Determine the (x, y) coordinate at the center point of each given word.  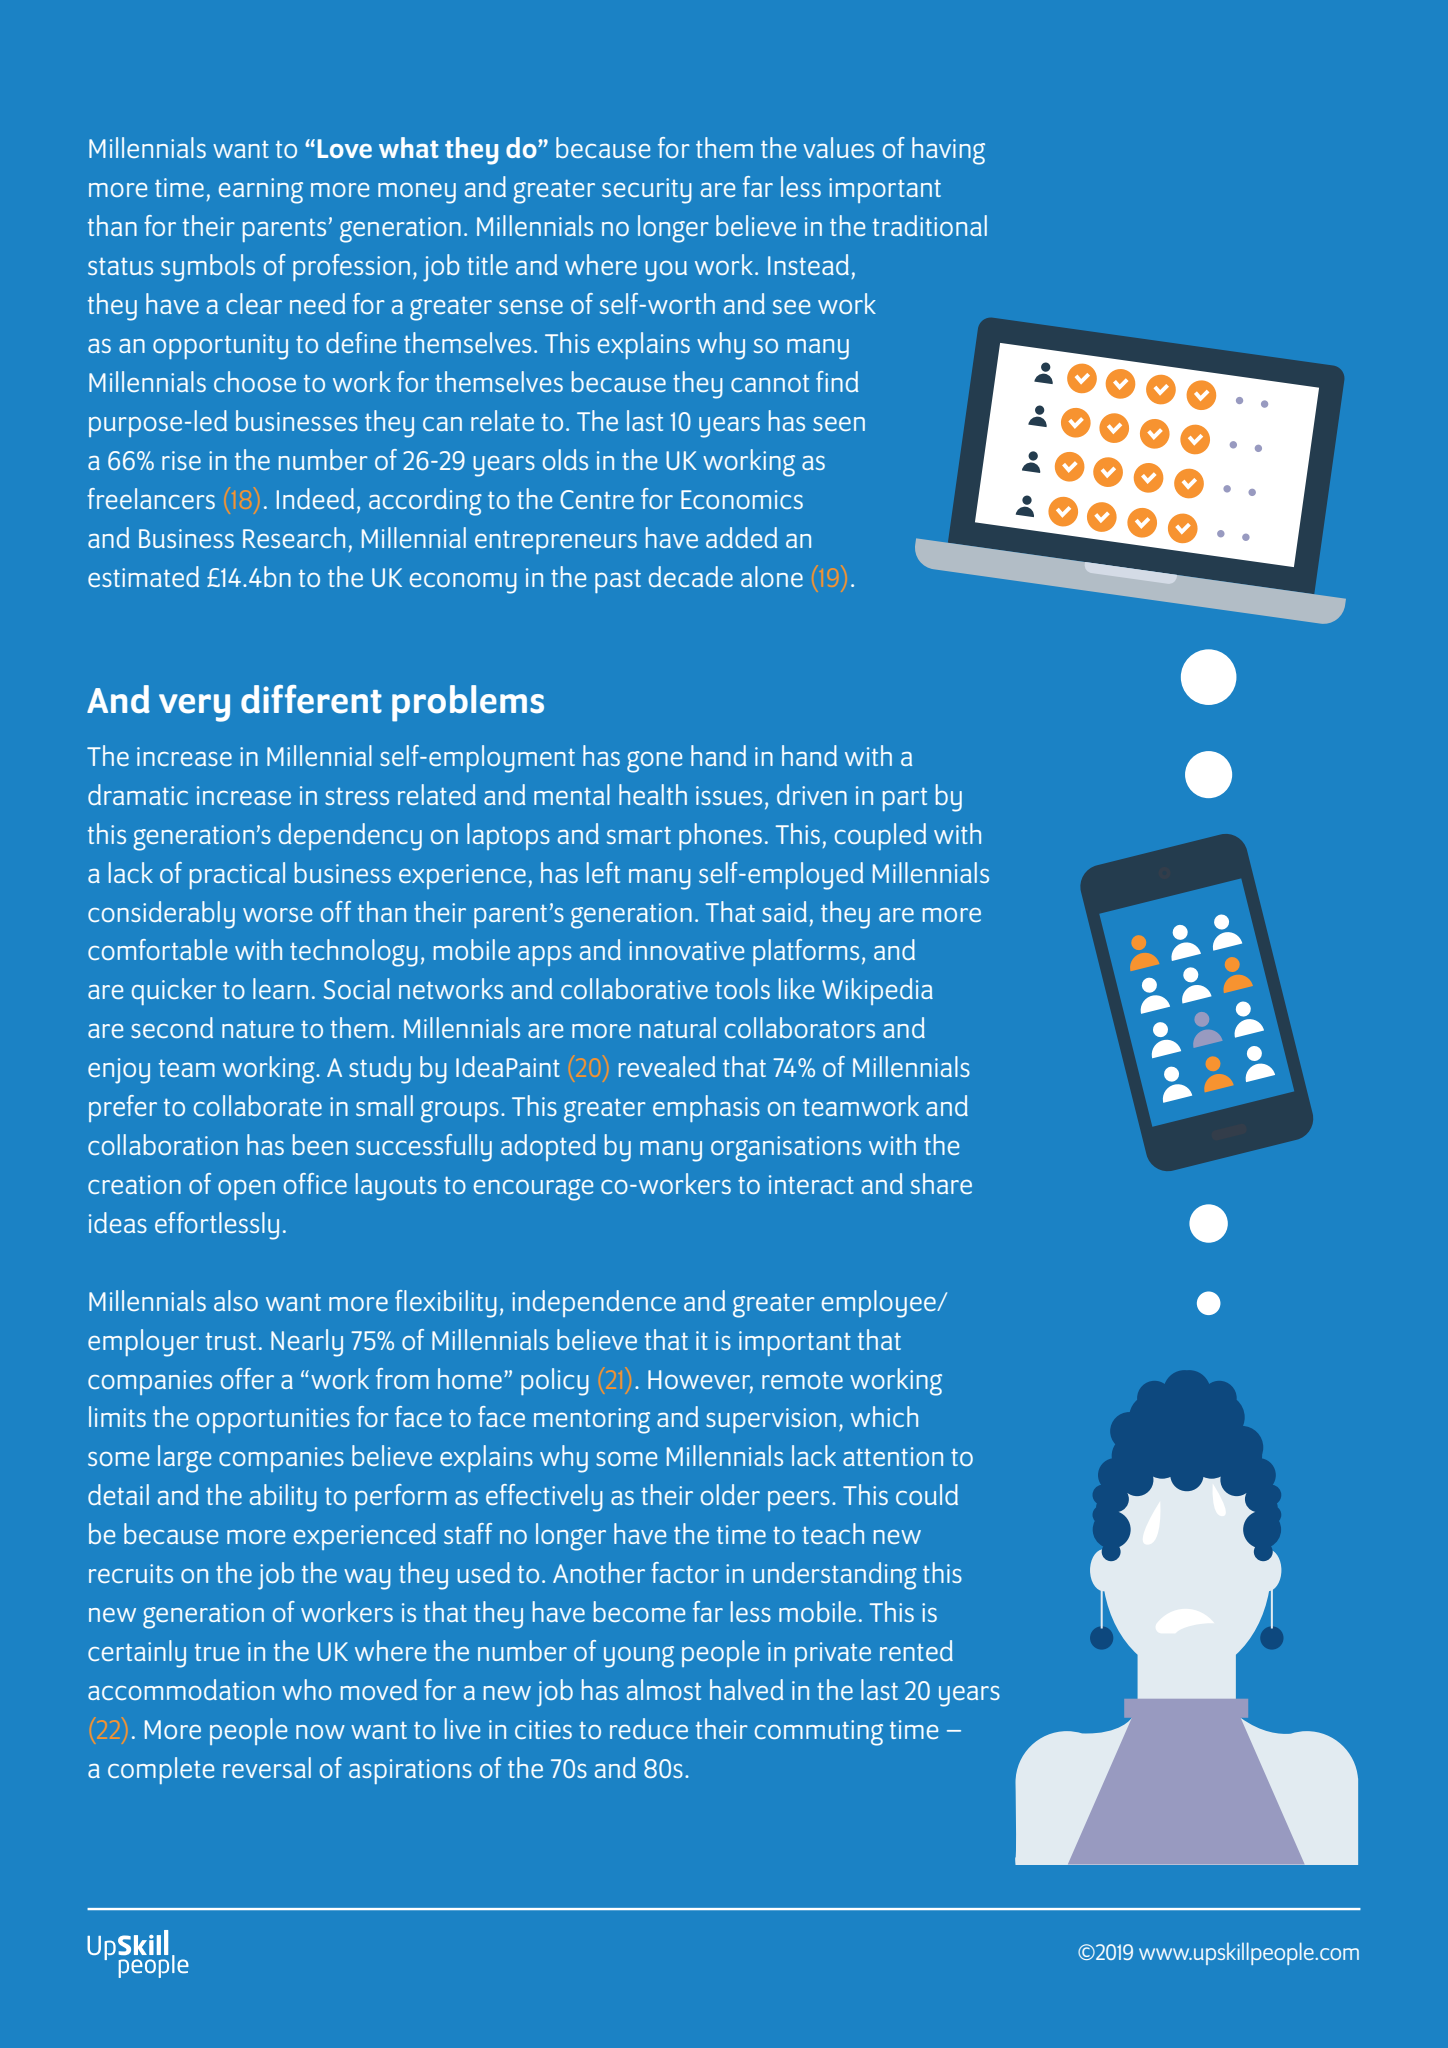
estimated (143, 576)
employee (880, 1304)
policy (555, 1382)
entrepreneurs (556, 542)
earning (261, 191)
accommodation (181, 1689)
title (487, 264)
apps (545, 956)
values (838, 147)
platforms (806, 952)
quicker (174, 991)
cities (543, 1729)
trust (231, 1341)
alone (772, 576)
